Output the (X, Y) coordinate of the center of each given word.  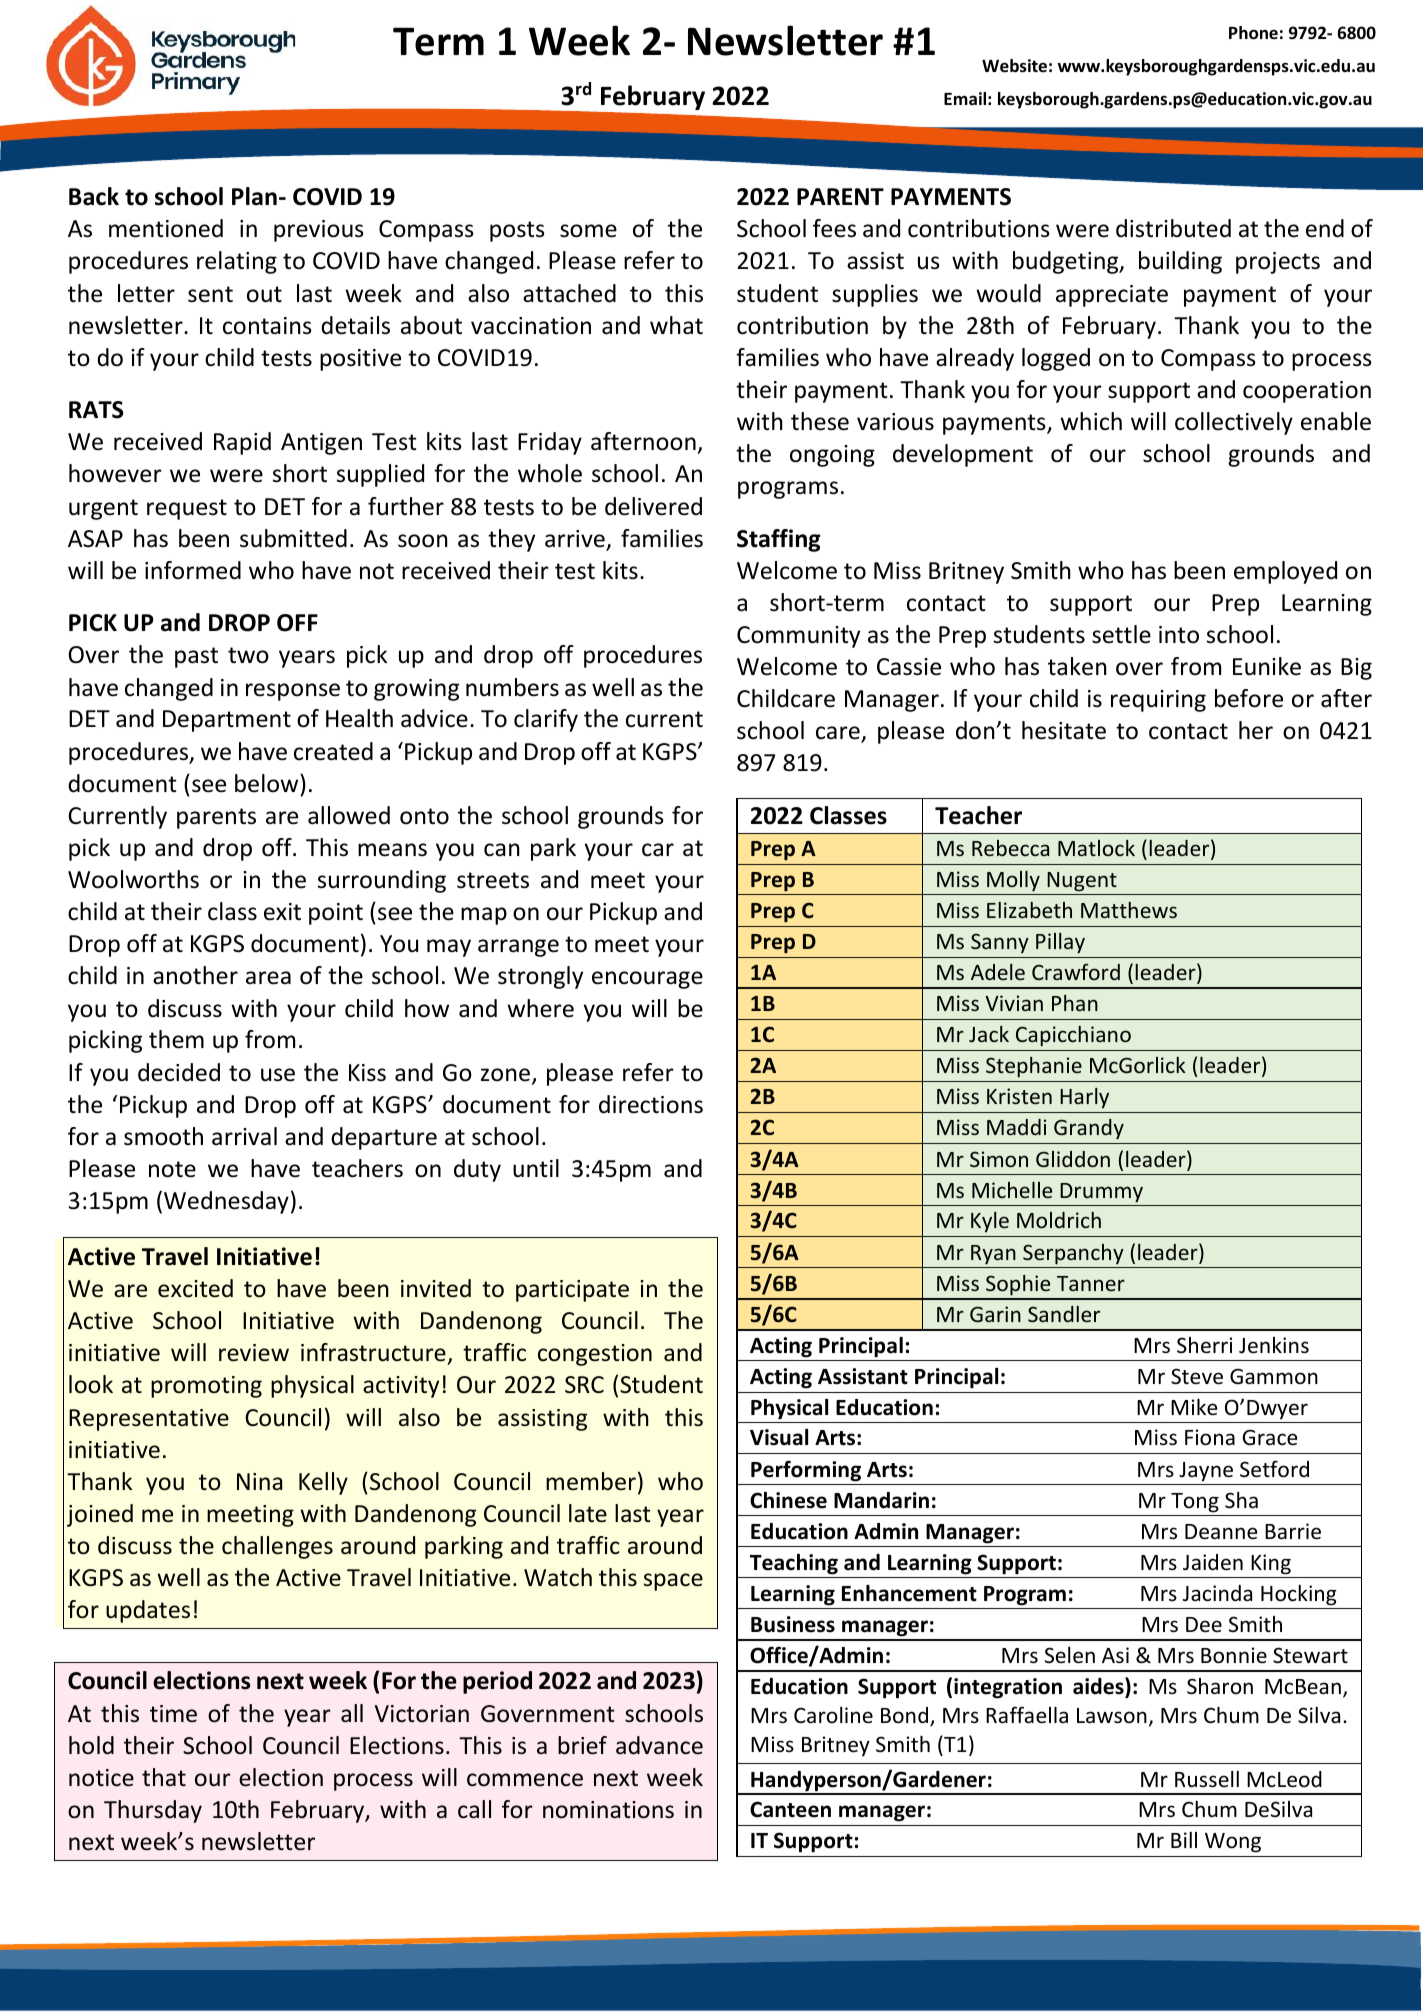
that (164, 1777)
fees (834, 228)
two (248, 655)
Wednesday (226, 1202)
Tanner (1091, 1283)
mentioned (166, 228)
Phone (1253, 33)
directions (651, 1104)
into (1179, 635)
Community (798, 637)
